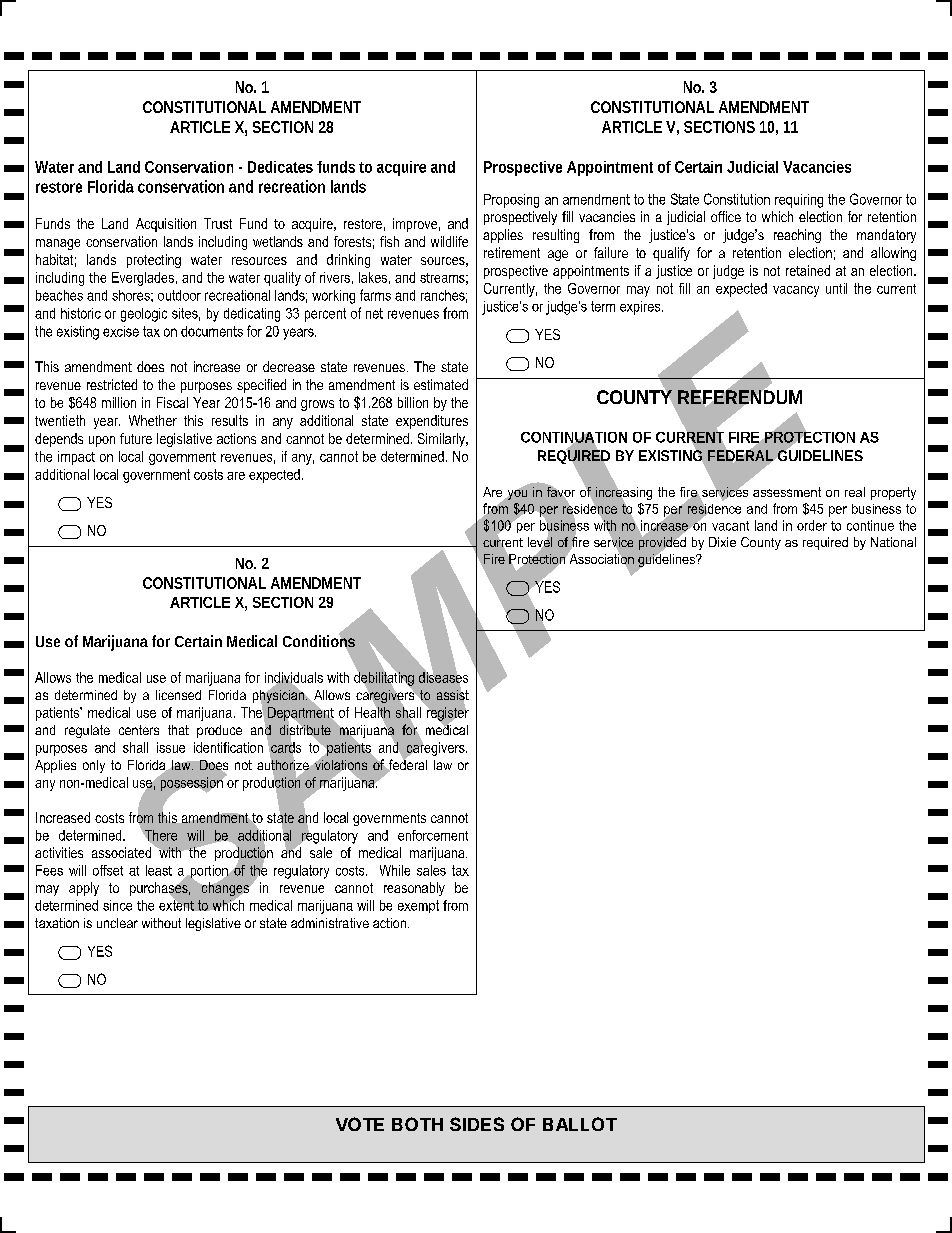 This document has height=1233, width=952. I want to click on requiring, so click(799, 201).
